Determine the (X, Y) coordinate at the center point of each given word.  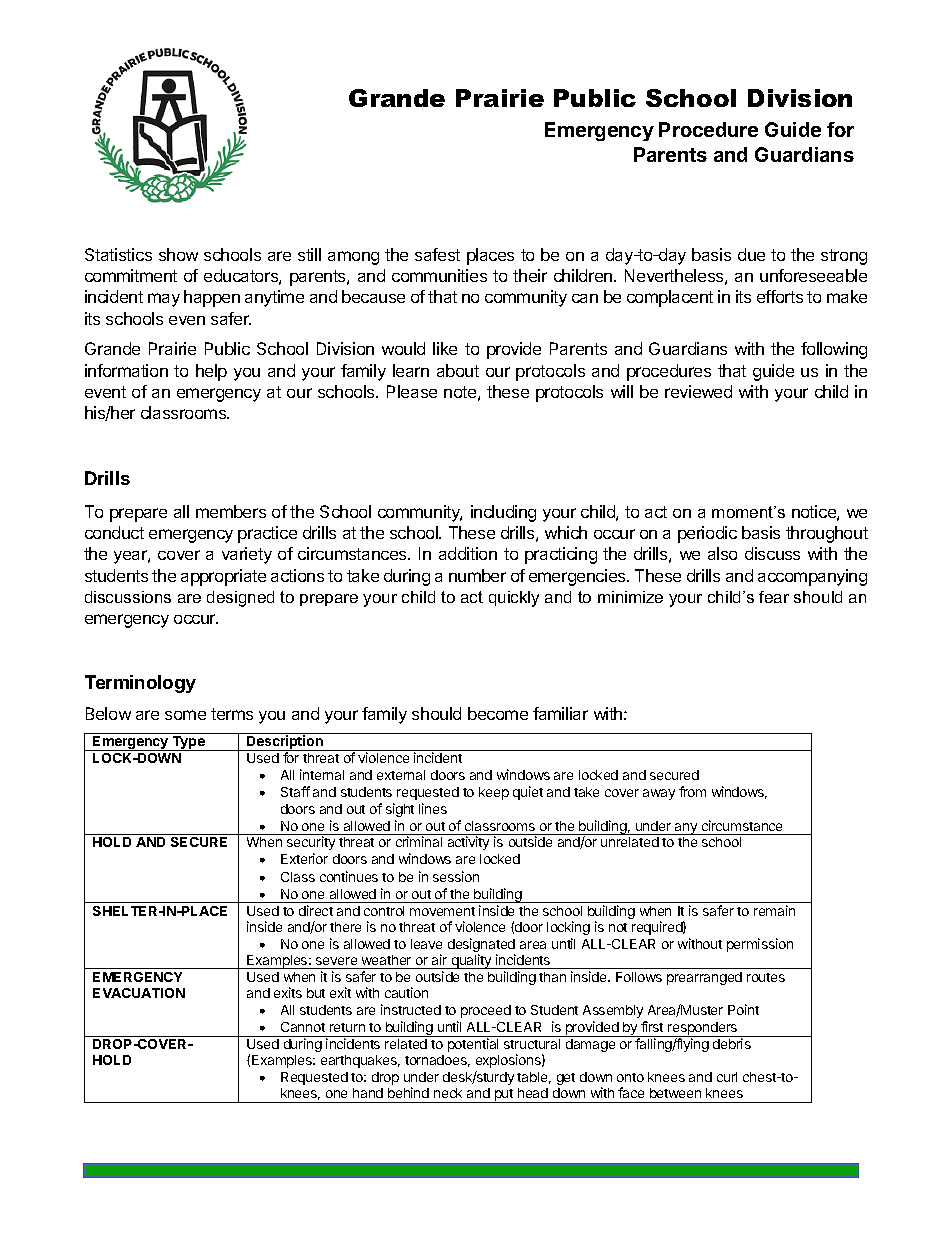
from (692, 791)
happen (212, 298)
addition (468, 553)
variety (247, 555)
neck (448, 1093)
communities (439, 275)
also (722, 553)
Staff (295, 791)
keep (494, 793)
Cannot (303, 1027)
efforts (780, 296)
